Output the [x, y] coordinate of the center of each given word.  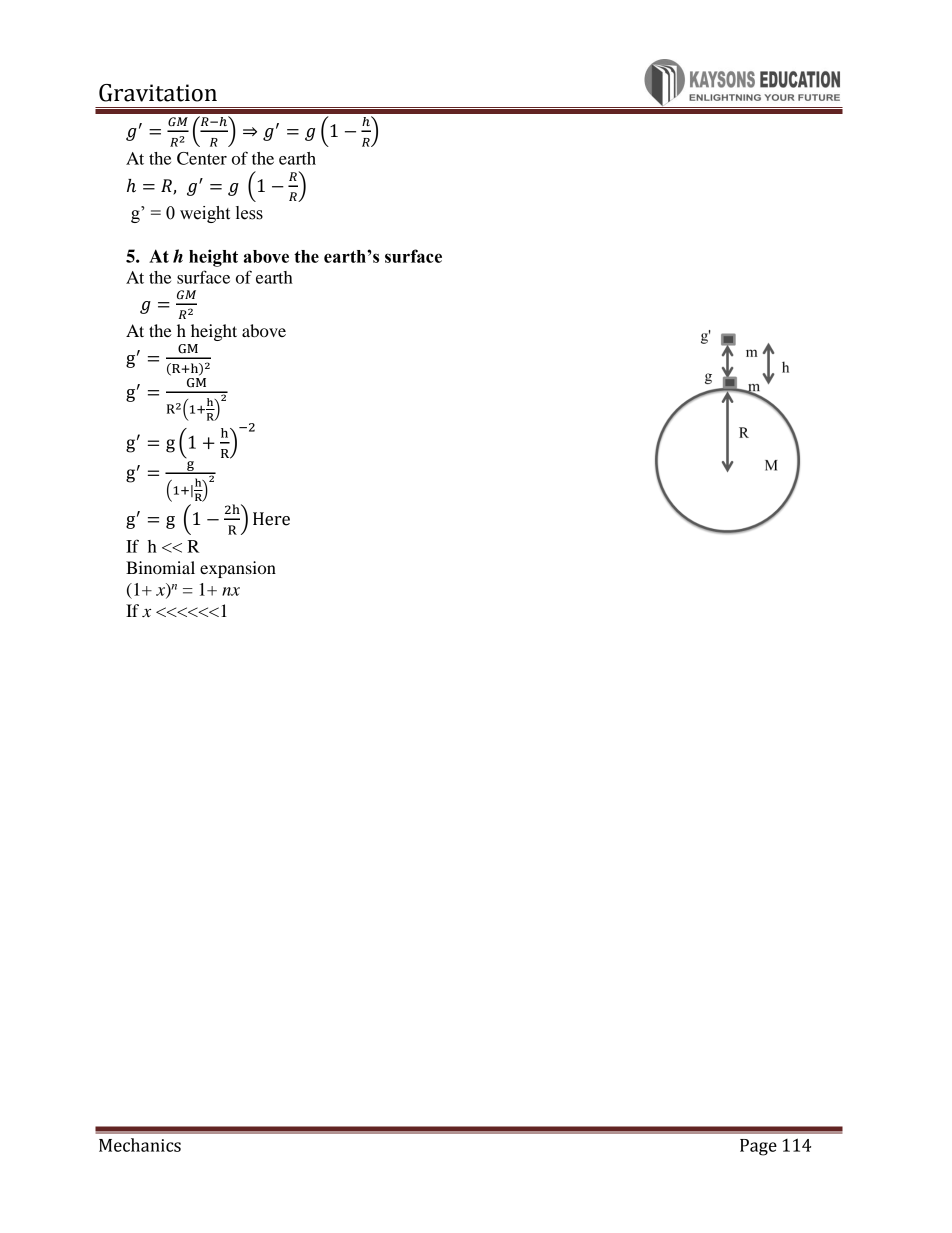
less [249, 213]
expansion [238, 569]
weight [205, 214]
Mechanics [140, 1145]
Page [758, 1147]
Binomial [160, 567]
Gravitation [158, 93]
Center [202, 158]
